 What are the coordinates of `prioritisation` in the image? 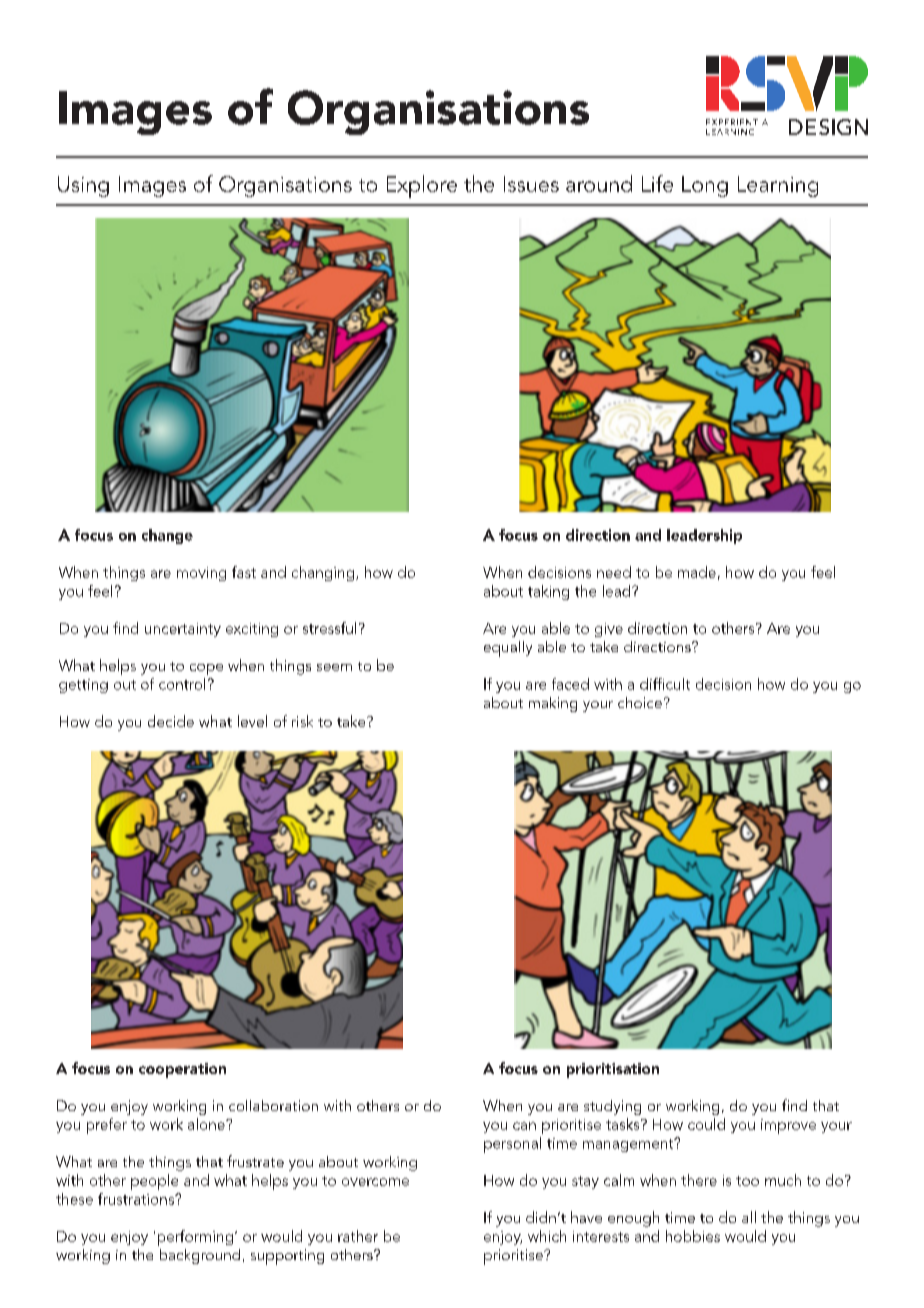 It's located at (613, 1070).
